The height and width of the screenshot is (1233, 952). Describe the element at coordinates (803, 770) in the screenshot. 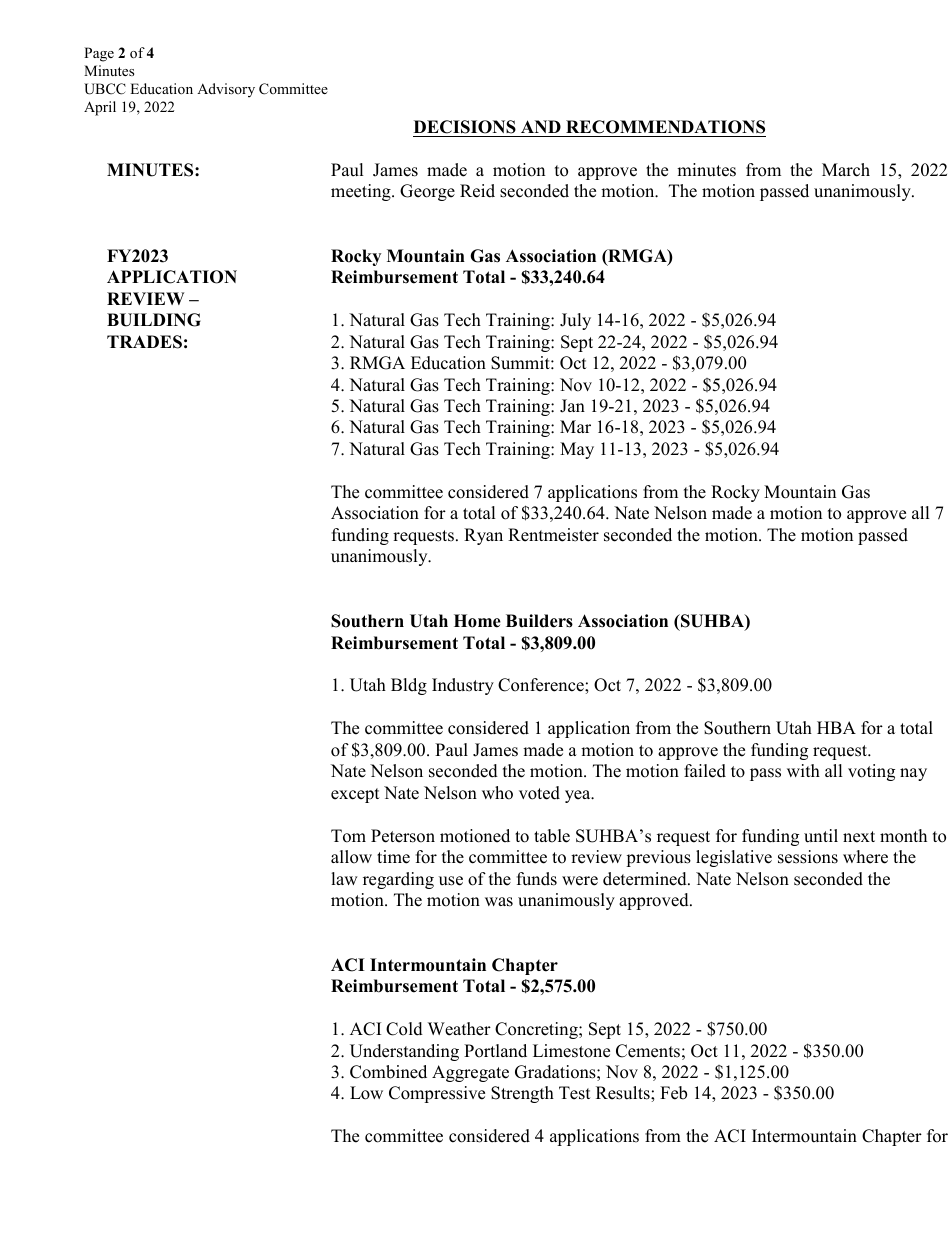

I see `with` at that location.
